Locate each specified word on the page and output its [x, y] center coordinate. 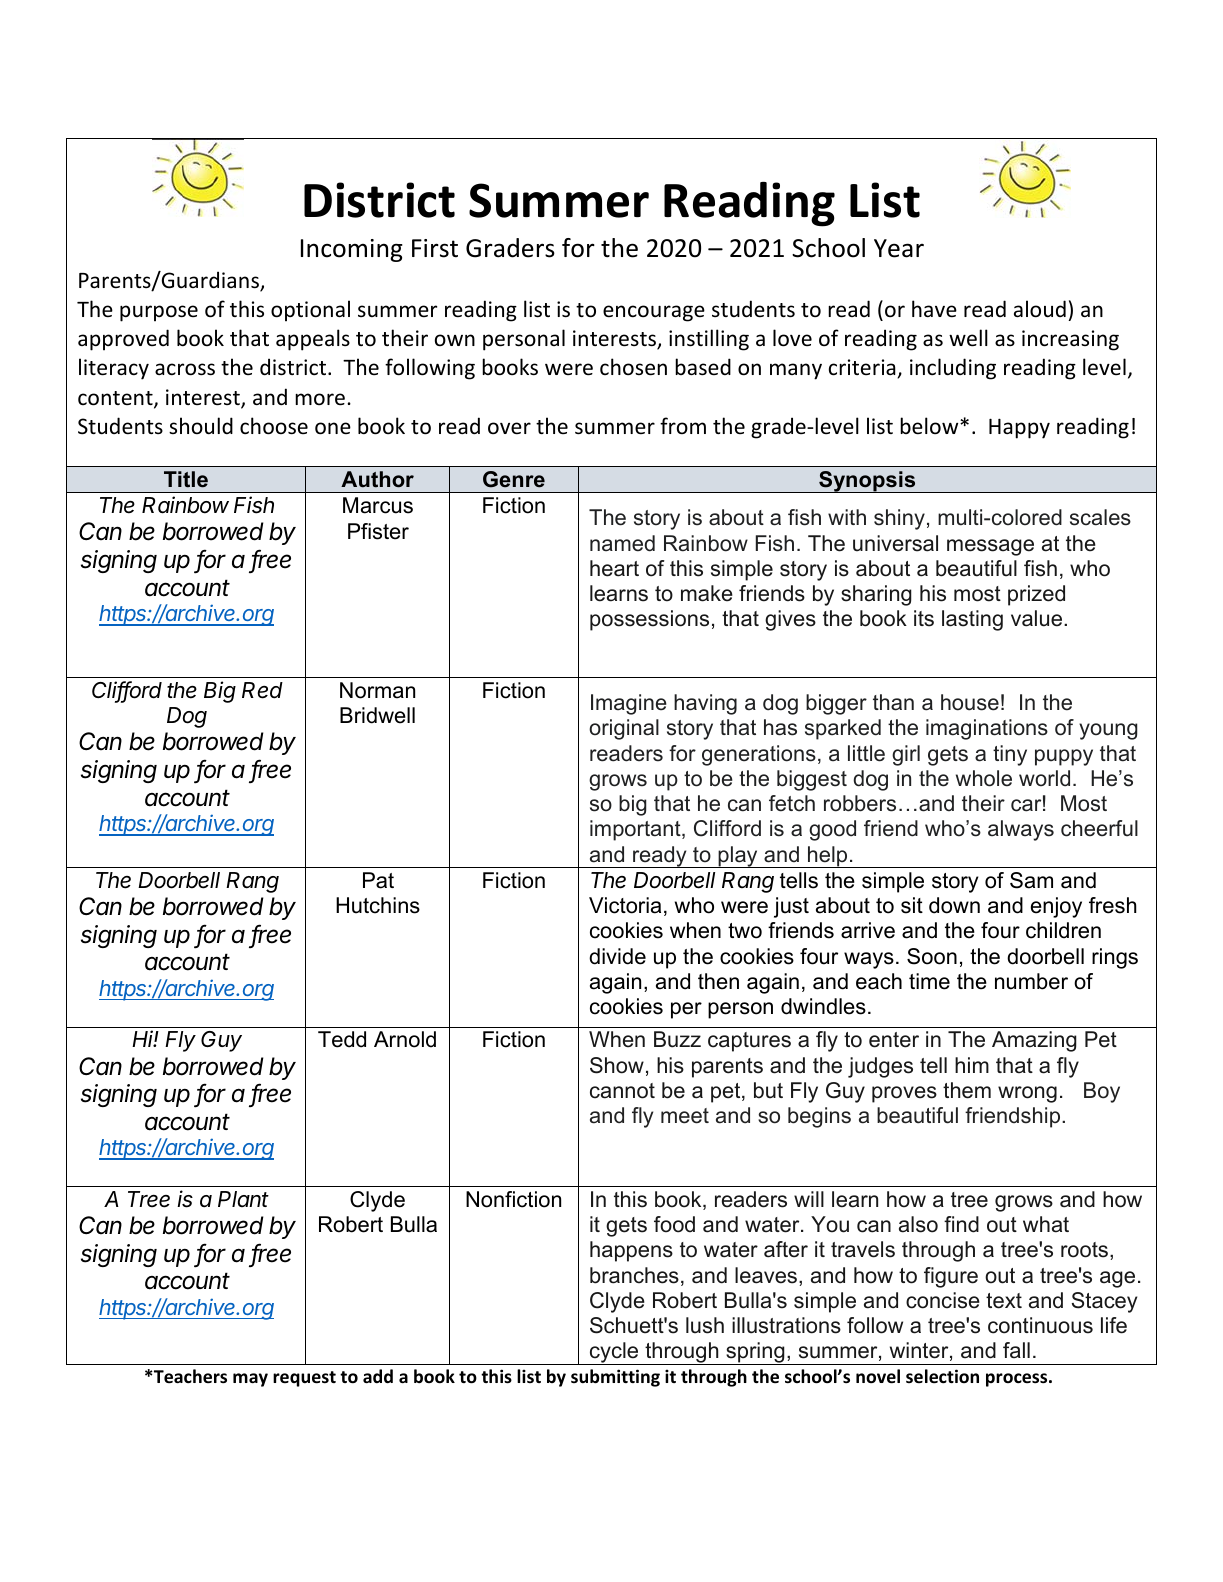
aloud [1040, 309]
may [250, 1380]
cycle [614, 1353]
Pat [378, 880]
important [636, 830]
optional [310, 311]
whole [984, 778]
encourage [654, 313]
